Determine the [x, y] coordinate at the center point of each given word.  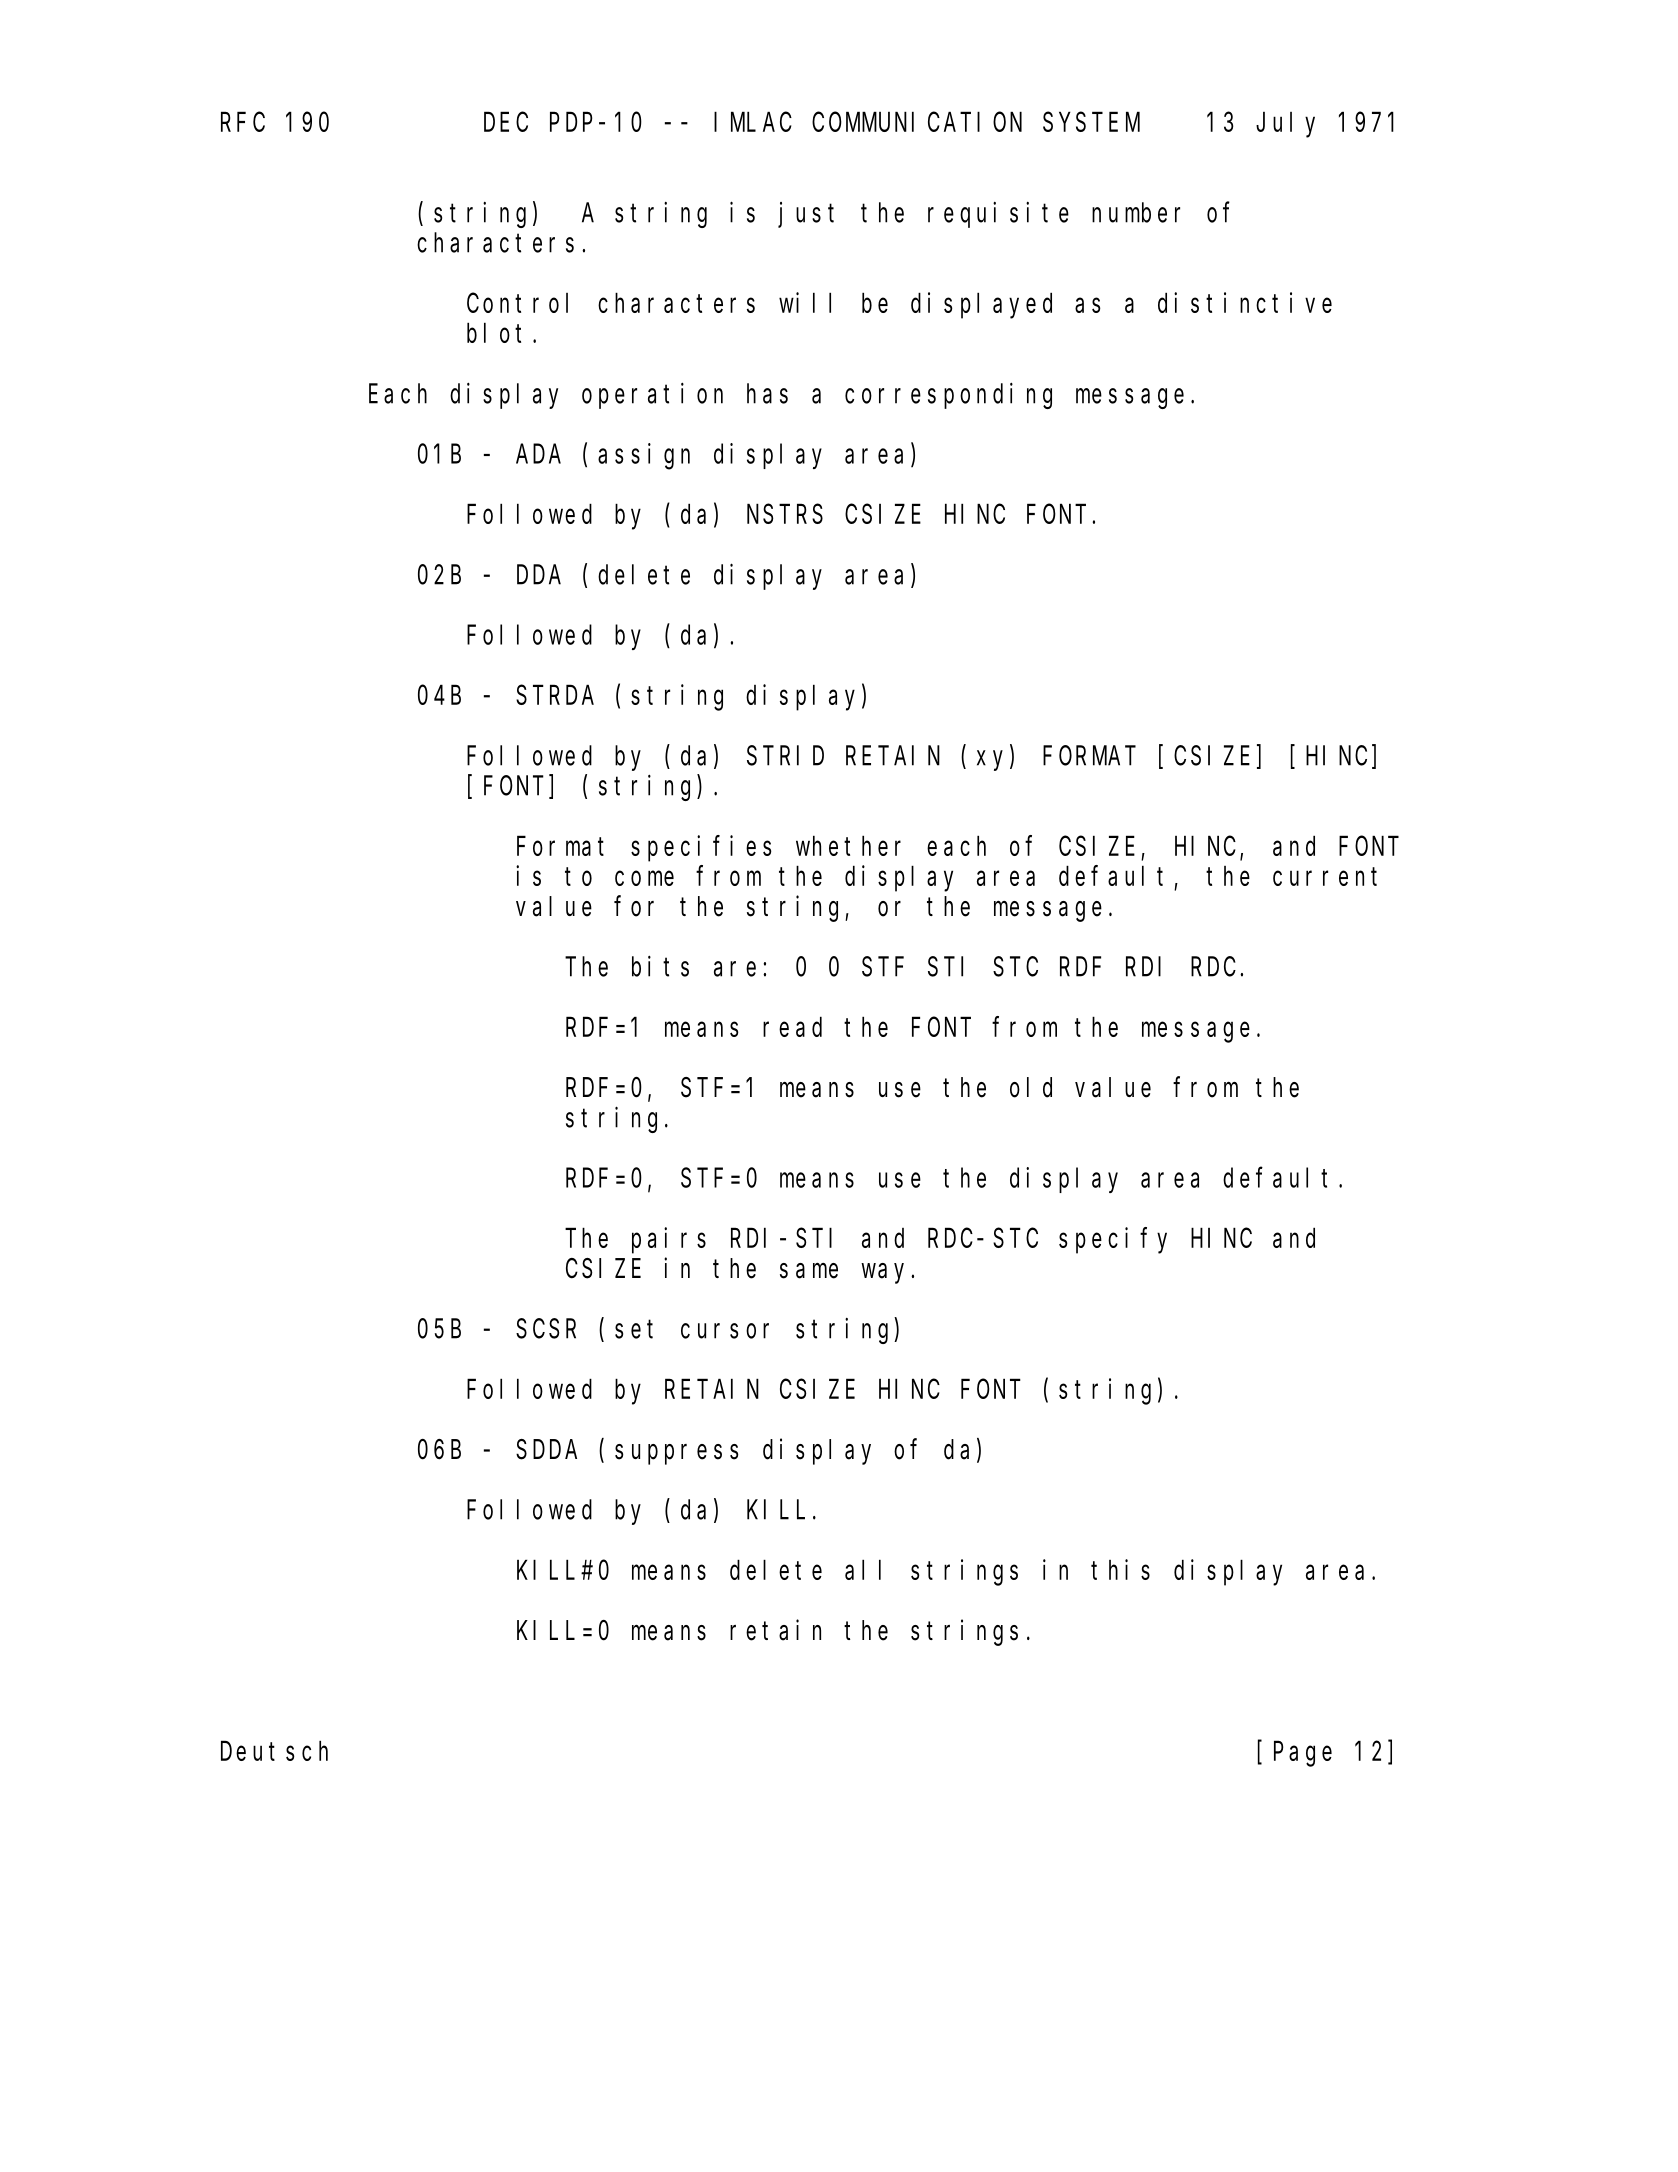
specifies [701, 848]
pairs [669, 1240]
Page [1303, 1755]
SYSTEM [1091, 122]
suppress [677, 1454]
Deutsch [274, 1751]
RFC [243, 122]
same [809, 1271]
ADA [538, 455]
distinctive [1245, 302]
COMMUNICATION [917, 122]
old [1031, 1087]
